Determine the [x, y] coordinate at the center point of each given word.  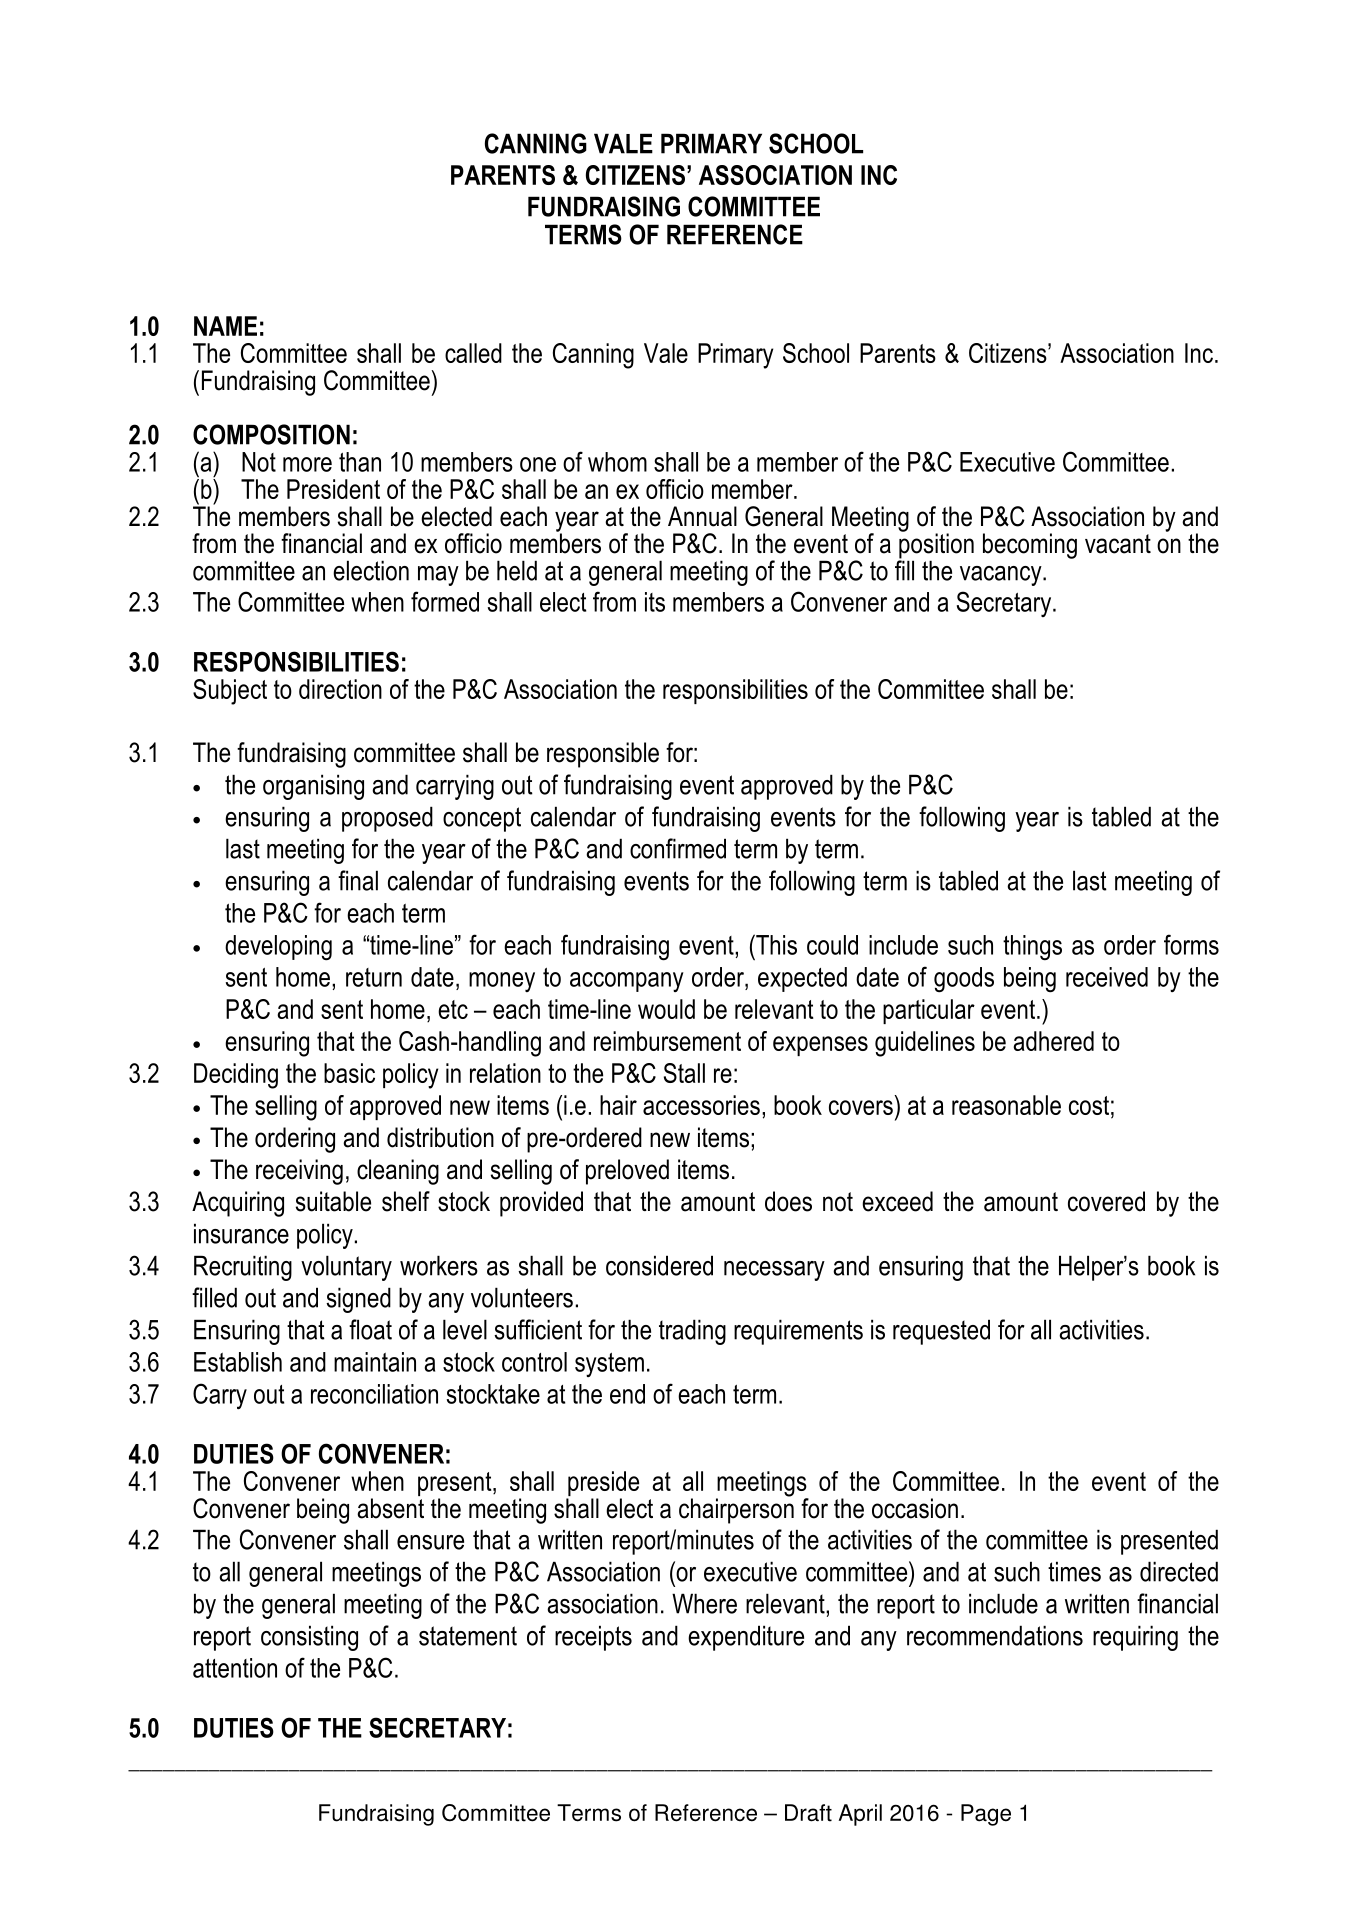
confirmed [678, 848]
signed [358, 1300]
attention [235, 1668]
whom [617, 462]
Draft [808, 1813]
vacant [1118, 544]
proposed [387, 819]
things [1032, 947]
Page [986, 1815]
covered [1106, 1201]
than [360, 462]
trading [692, 1332]
